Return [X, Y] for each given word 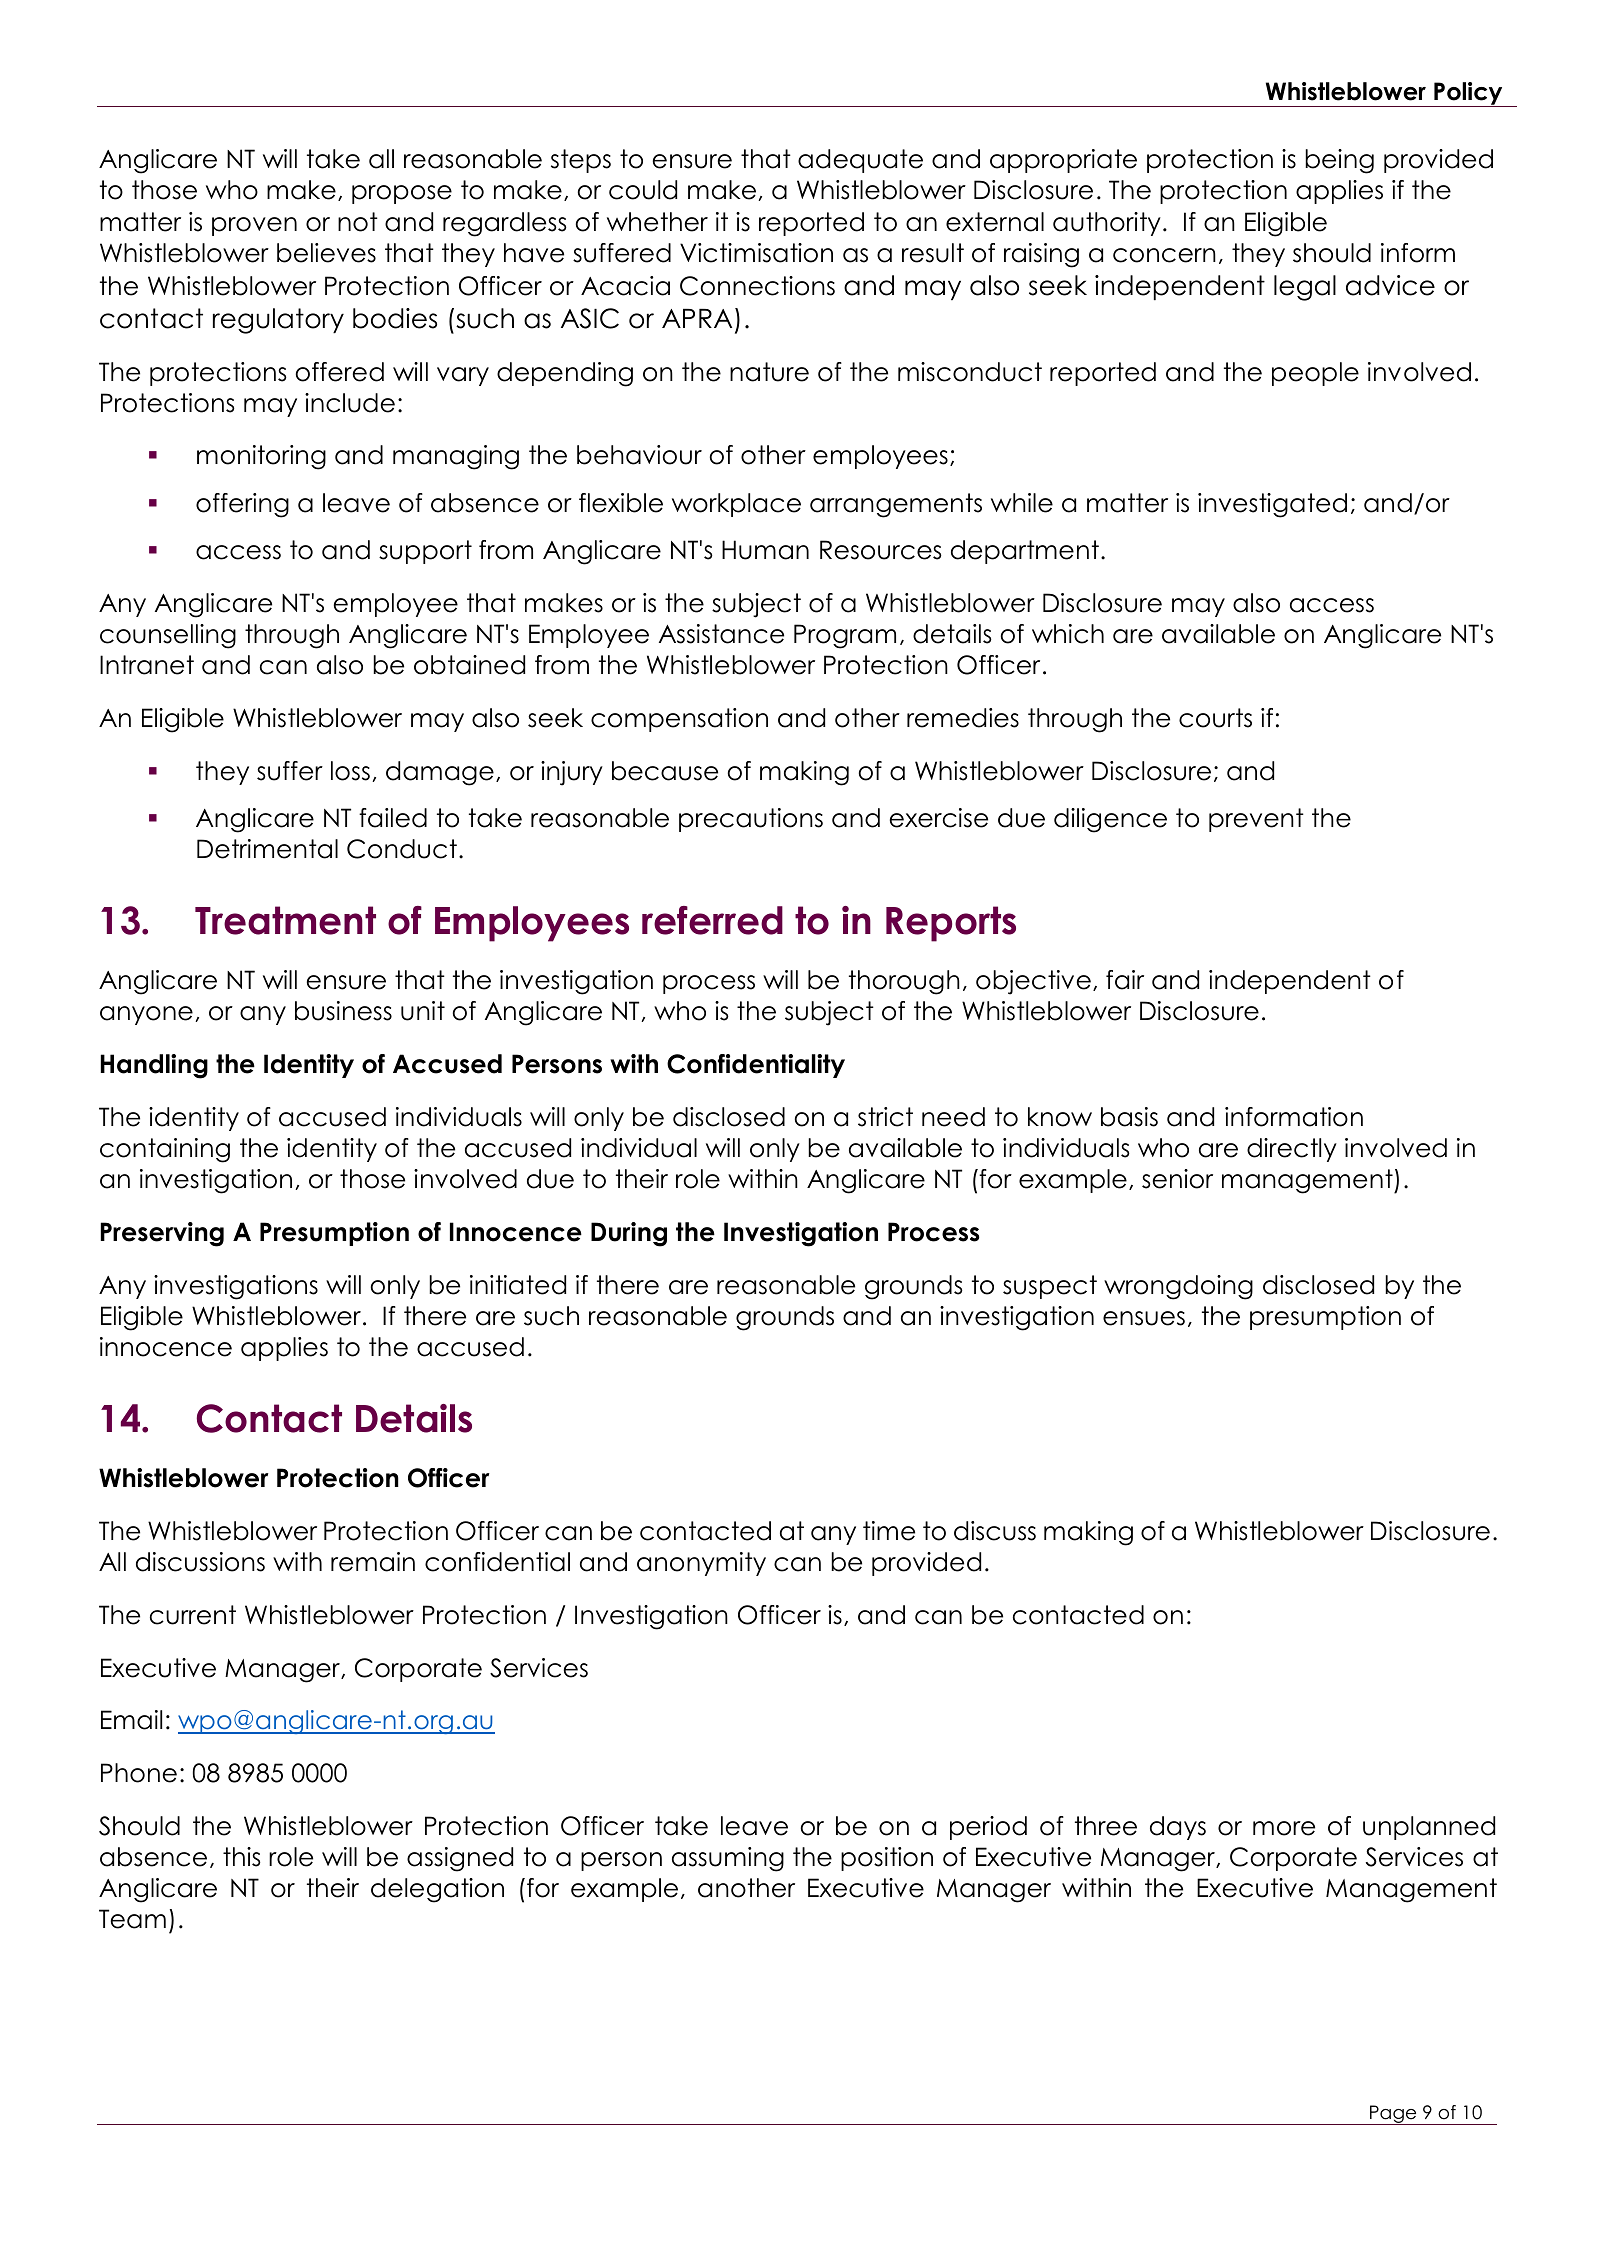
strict [885, 1117]
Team [132, 1919]
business [343, 1011]
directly [1292, 1150]
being [1339, 161]
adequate [860, 161]
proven [254, 226]
